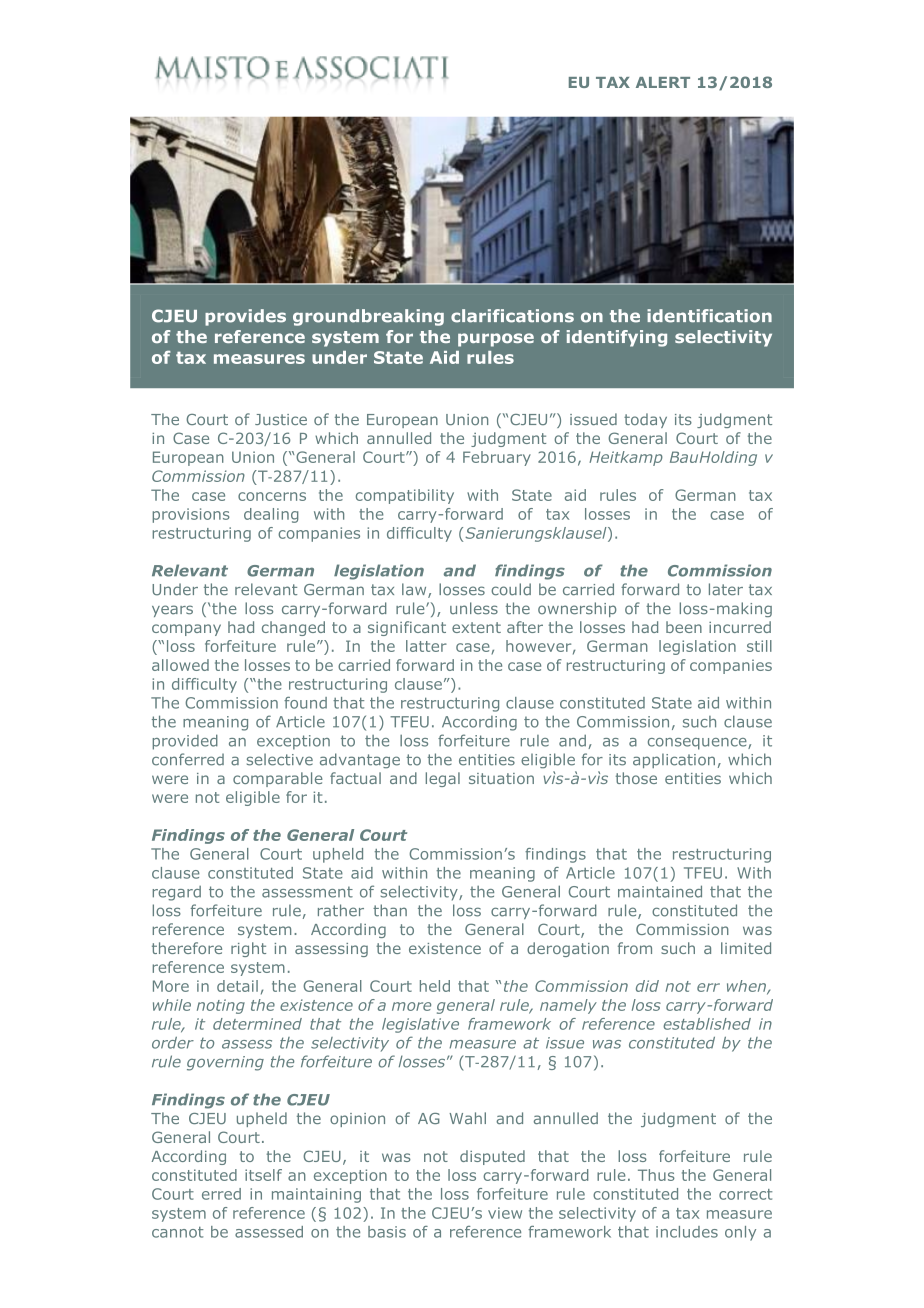 The width and height of the screenshot is (924, 1308). What do you see at coordinates (687, 1232) in the screenshot?
I see `includes` at bounding box center [687, 1232].
